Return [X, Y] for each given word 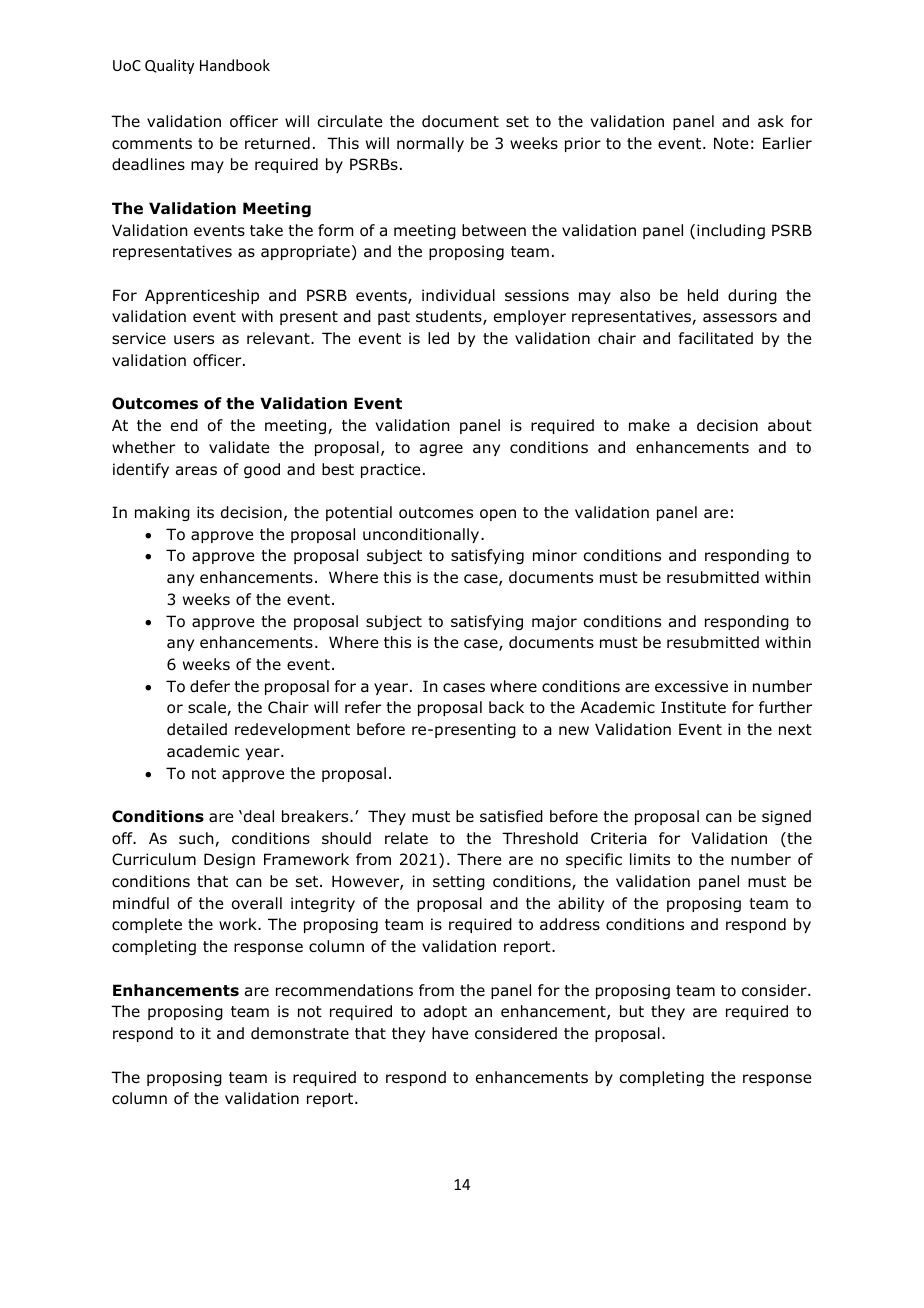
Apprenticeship [202, 296]
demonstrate [300, 1033]
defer [210, 686]
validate [239, 447]
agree [441, 450]
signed [786, 817]
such [197, 839]
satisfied [511, 816]
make [649, 425]
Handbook [235, 65]
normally [430, 144]
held [703, 295]
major [554, 622]
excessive [691, 686]
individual [458, 295]
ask [771, 121]
